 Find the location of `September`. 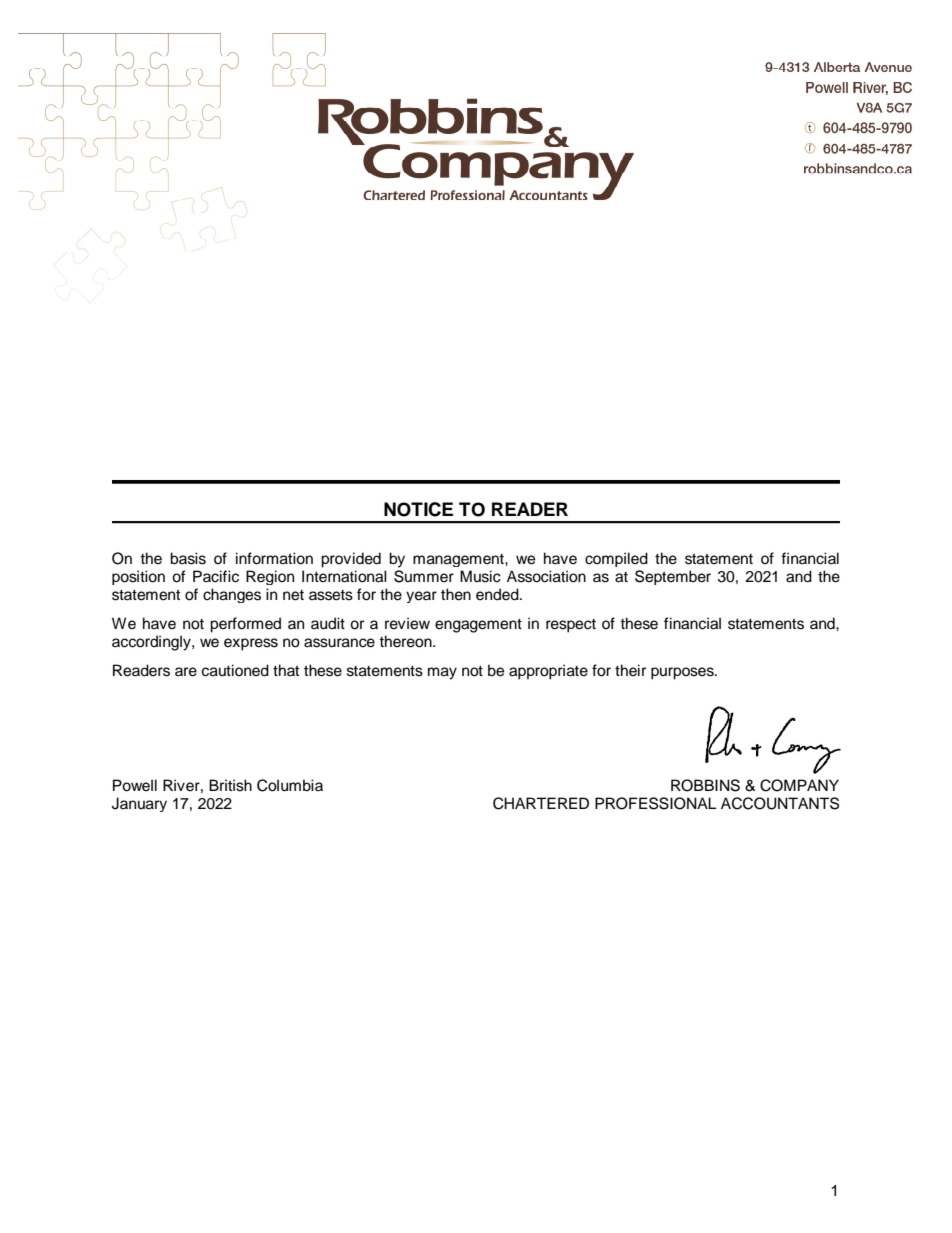

September is located at coordinates (673, 577).
